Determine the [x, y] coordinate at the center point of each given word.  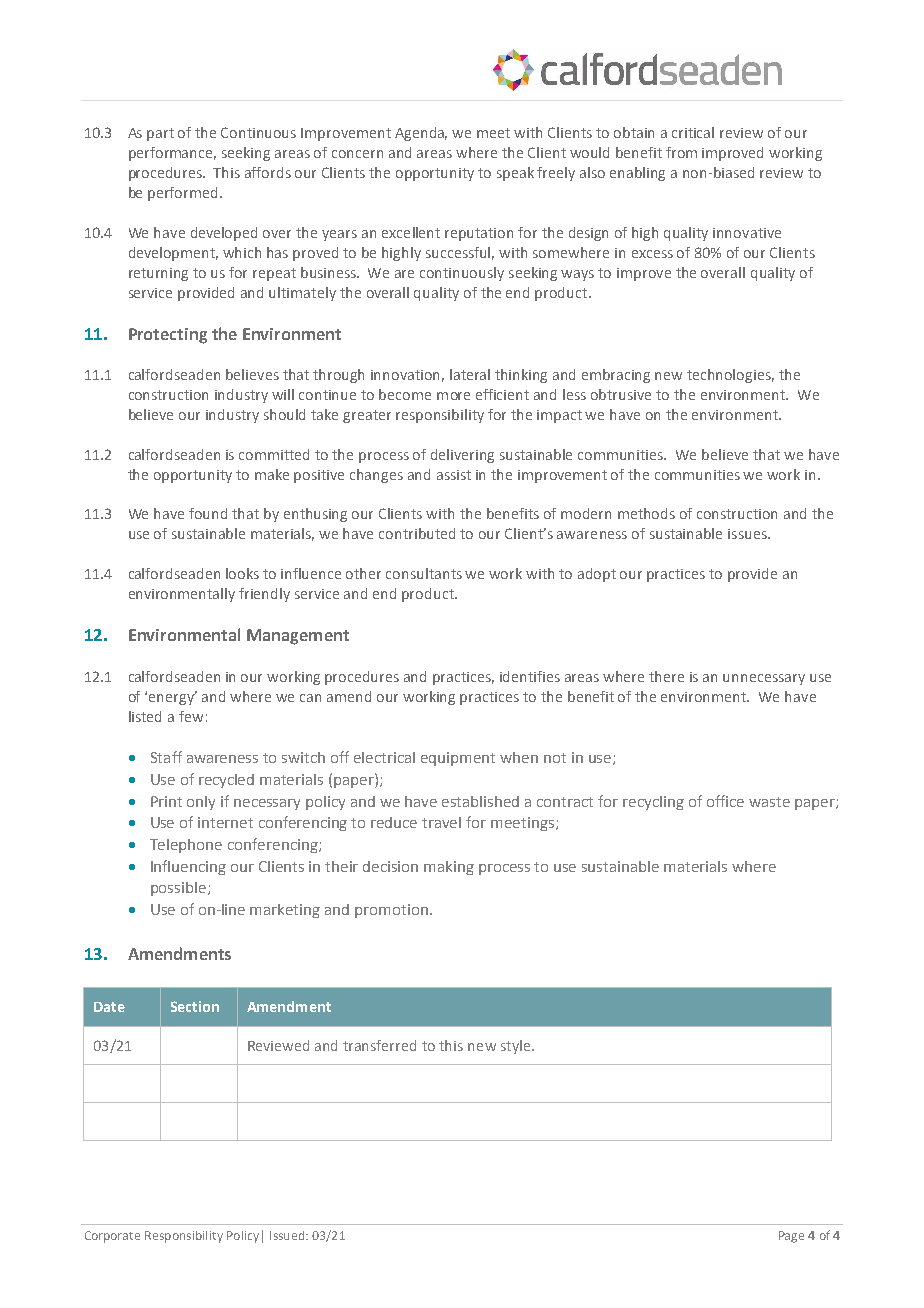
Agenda [421, 134]
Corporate [112, 1237]
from [681, 152]
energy [173, 698]
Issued [287, 1235]
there [666, 676]
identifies [530, 676]
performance [172, 154]
